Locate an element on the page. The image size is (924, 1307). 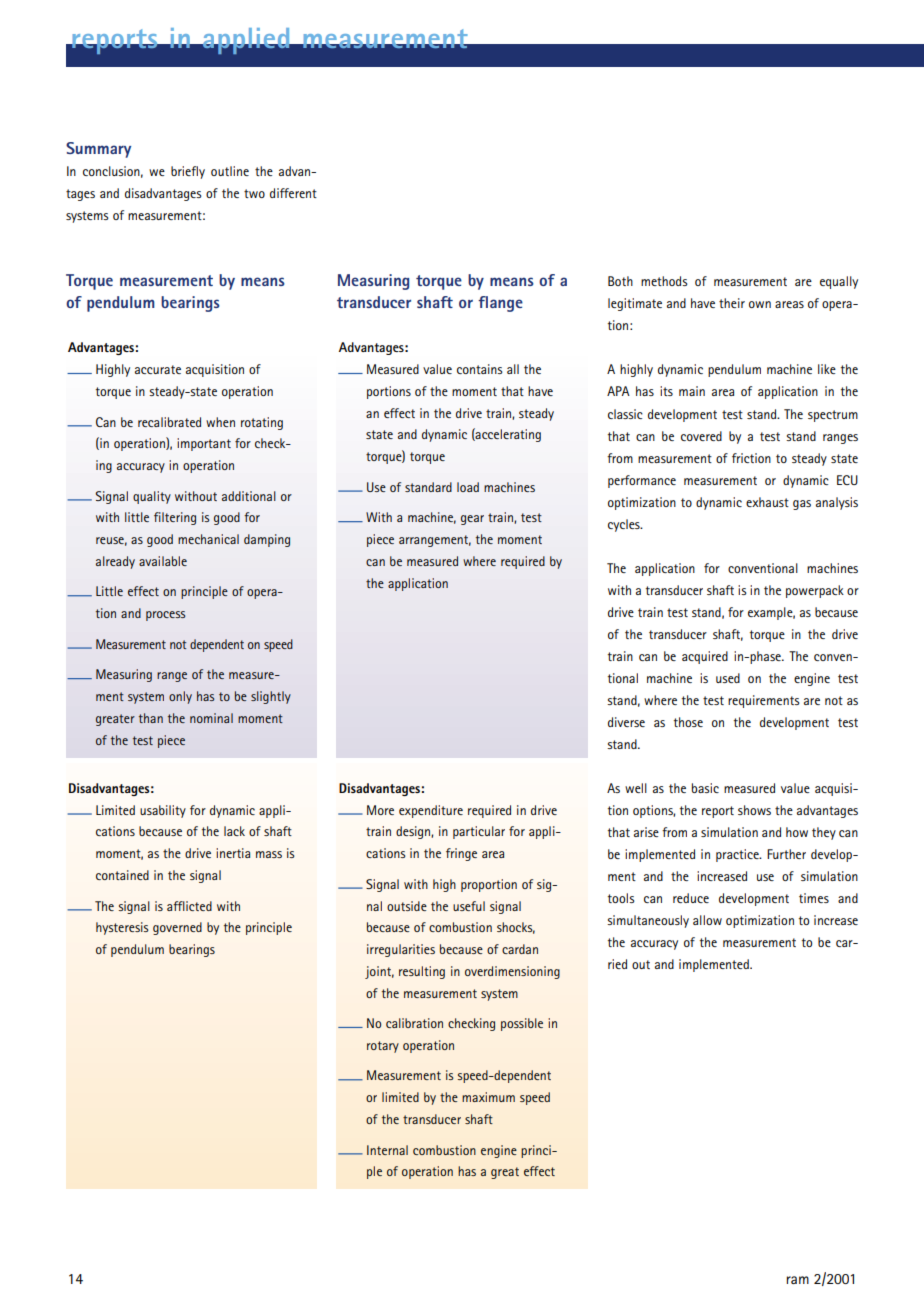
Internal is located at coordinates (387, 1150).
